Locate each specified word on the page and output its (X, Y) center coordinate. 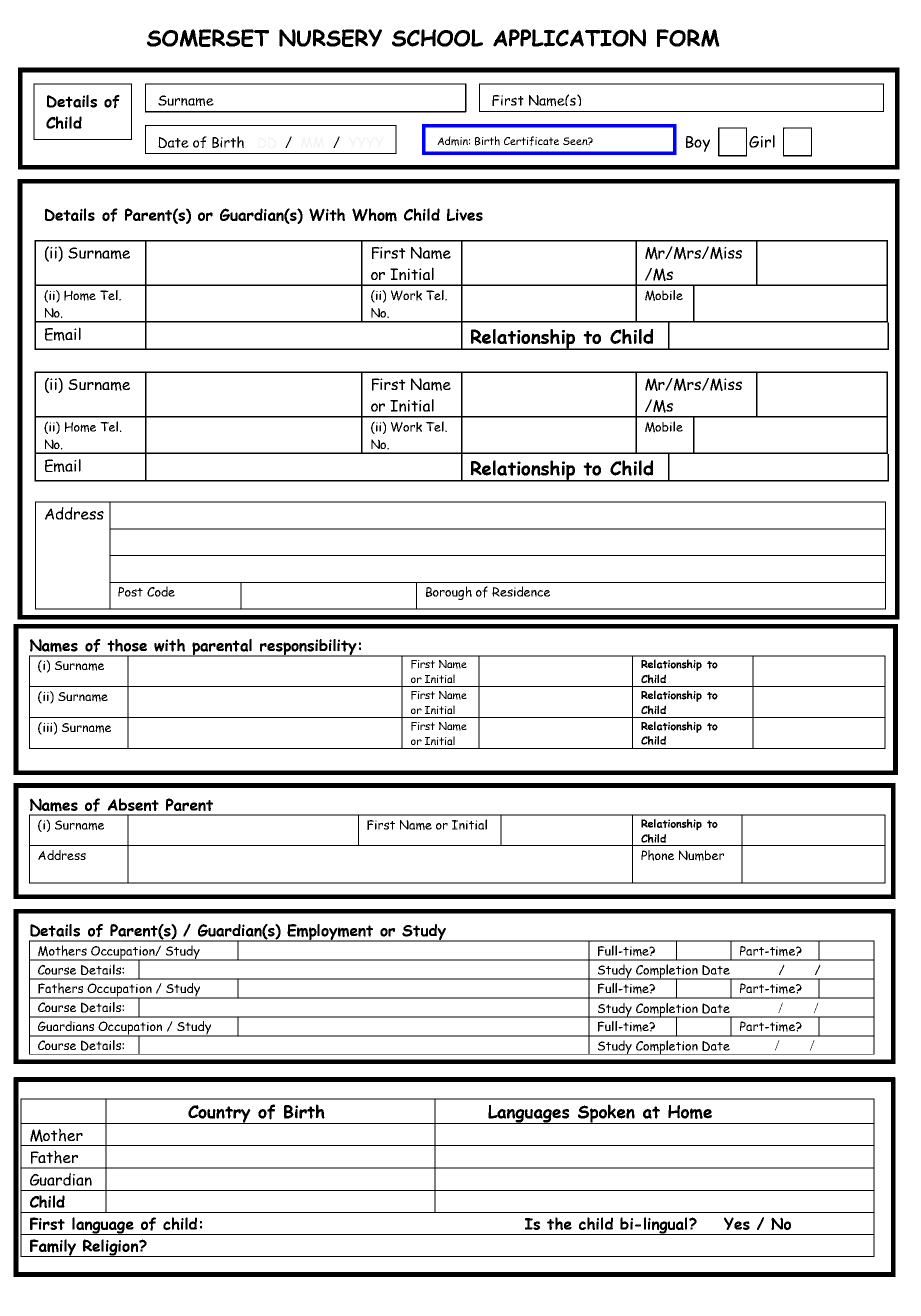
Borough (449, 593)
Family (53, 1248)
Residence (521, 591)
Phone (657, 855)
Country (219, 1114)
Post (130, 592)
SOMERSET (208, 38)
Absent (133, 804)
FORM (688, 38)
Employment (330, 933)
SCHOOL (437, 38)
